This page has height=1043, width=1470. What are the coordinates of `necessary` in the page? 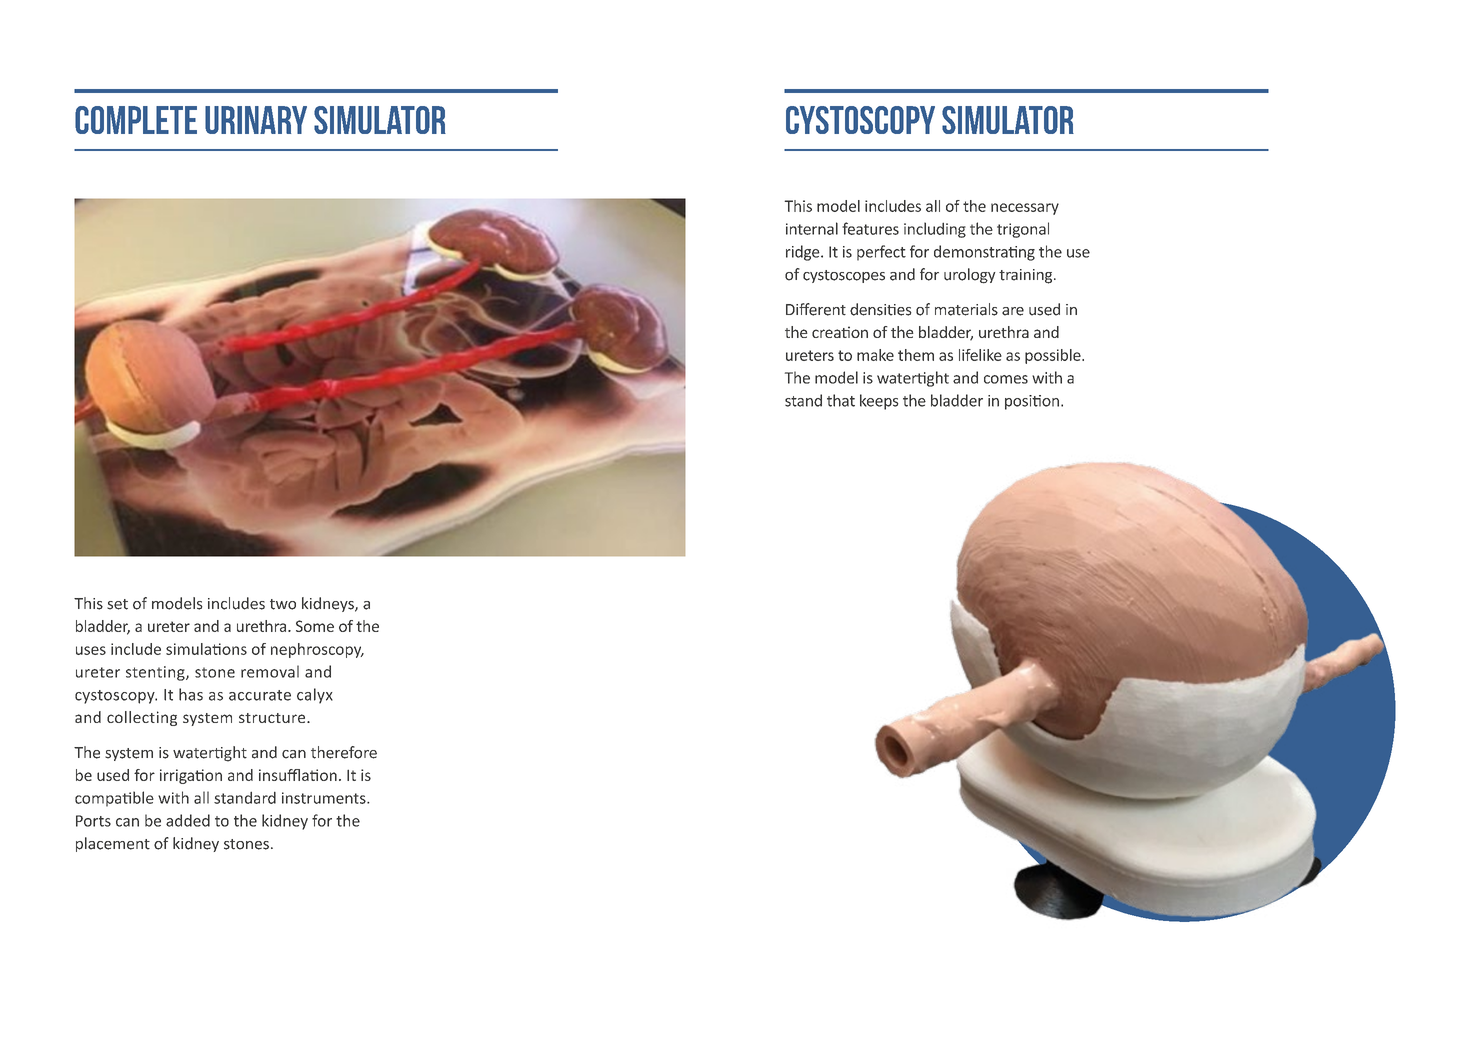 It's located at (1025, 209).
